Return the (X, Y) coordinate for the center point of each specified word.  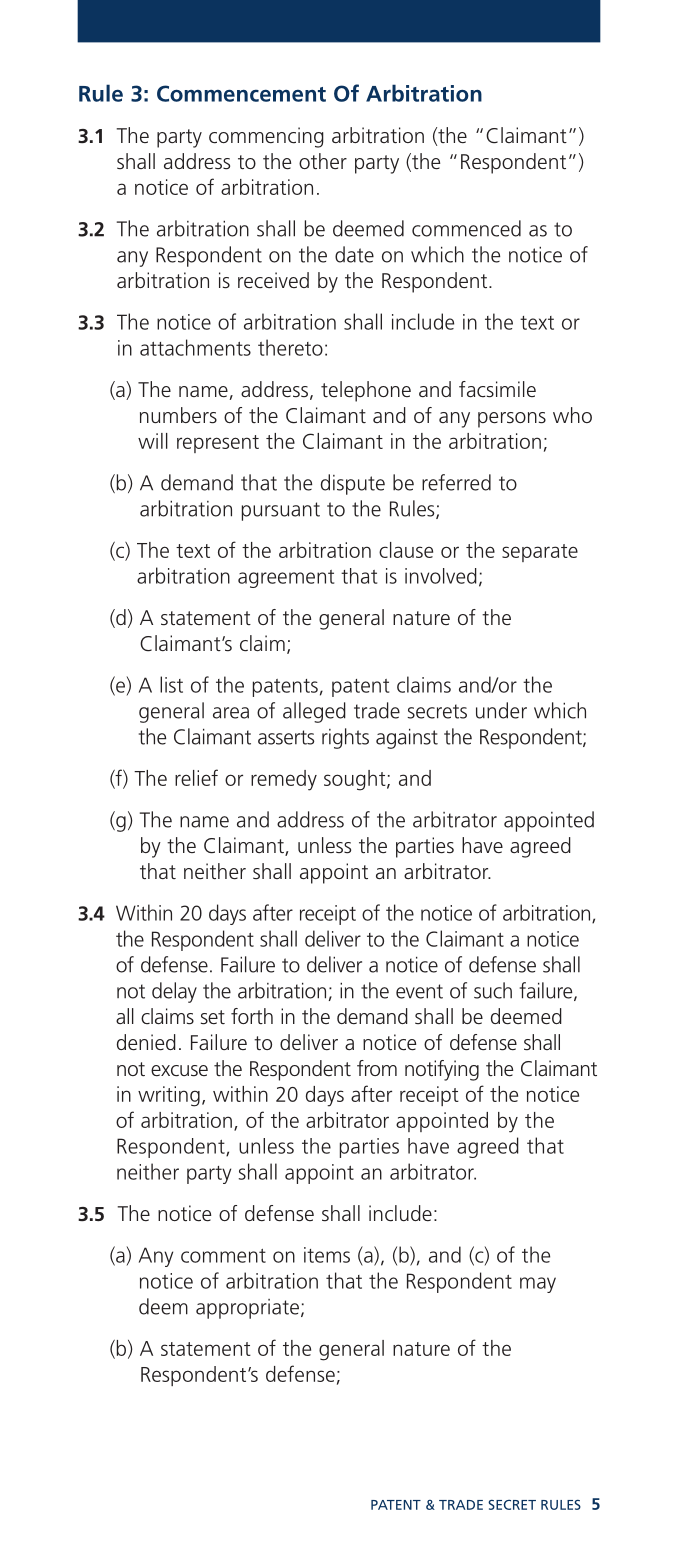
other (323, 161)
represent (218, 444)
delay (174, 992)
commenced (466, 228)
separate (540, 553)
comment (223, 1256)
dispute (353, 484)
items (327, 1255)
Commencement (241, 93)
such (493, 990)
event (419, 991)
